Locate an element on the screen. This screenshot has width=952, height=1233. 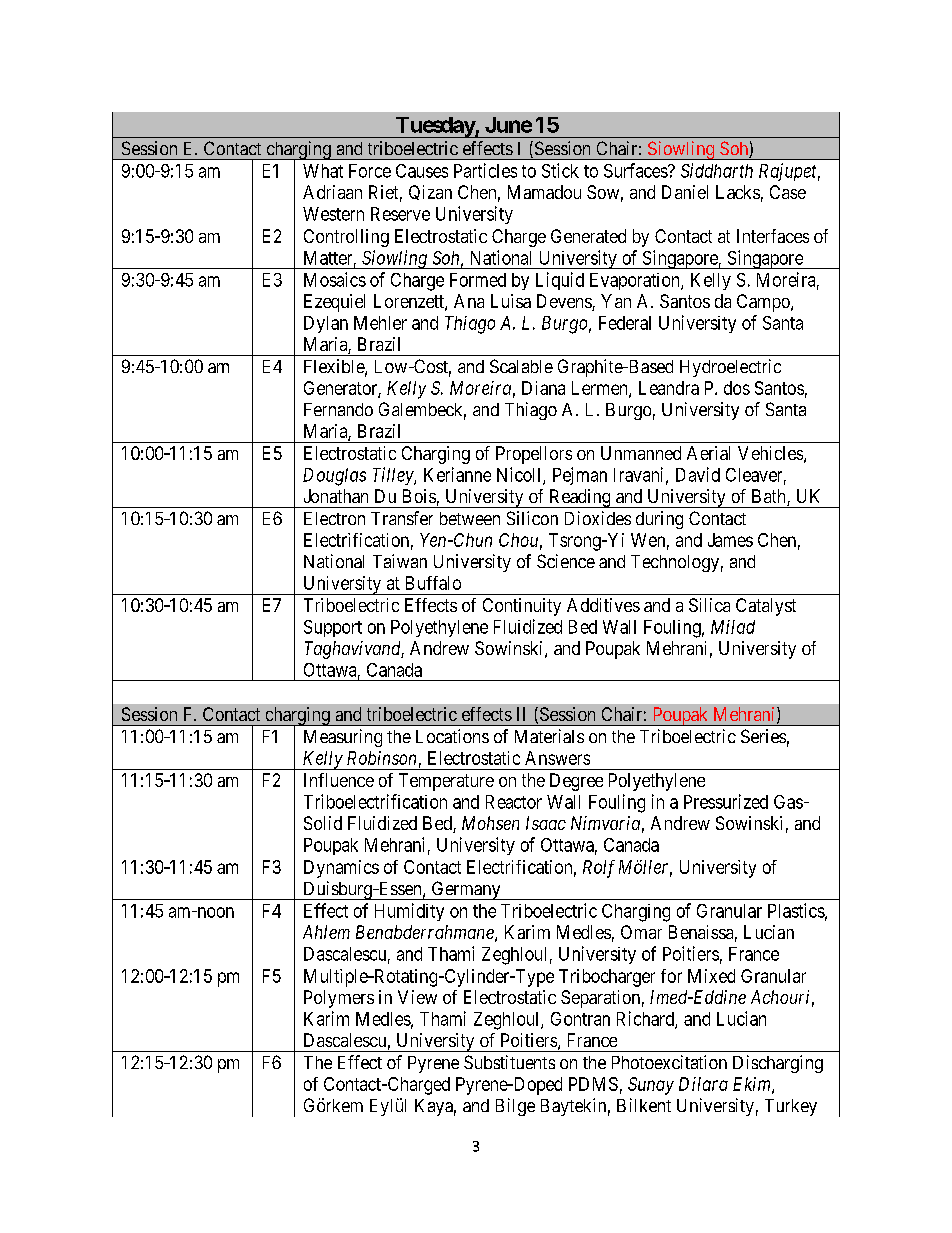
Stick is located at coordinates (560, 170).
